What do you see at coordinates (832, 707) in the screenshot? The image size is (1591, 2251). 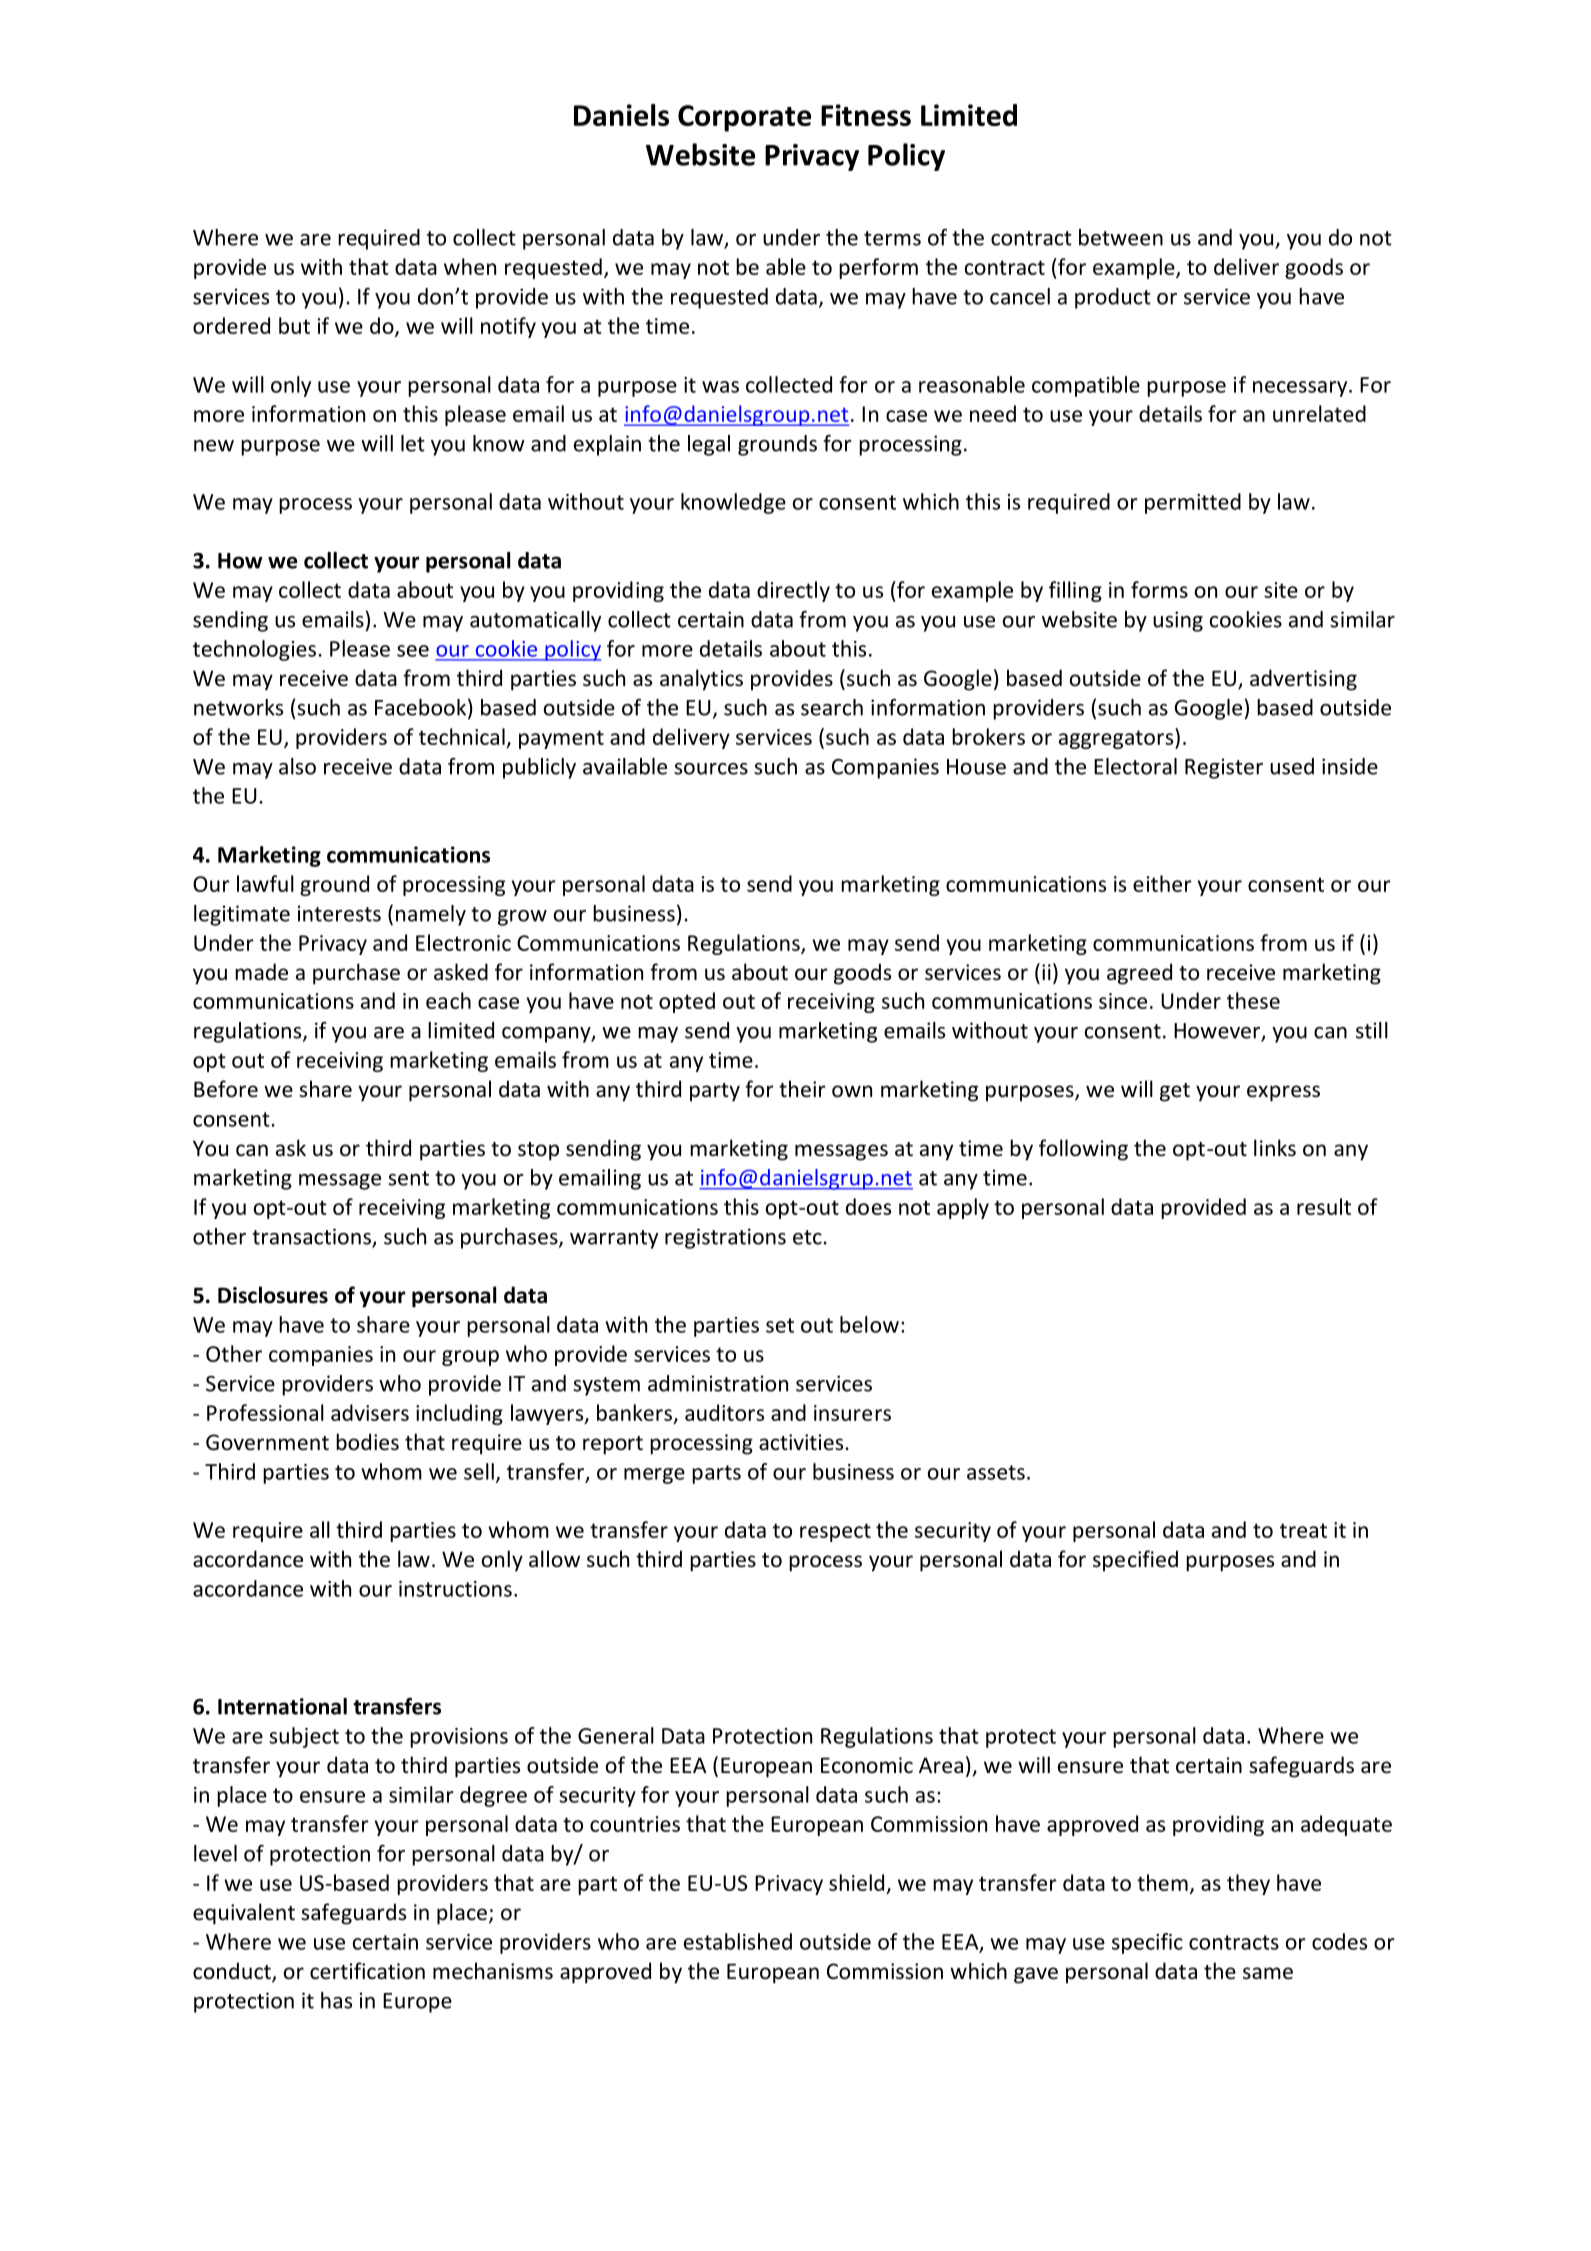 I see `search` at bounding box center [832, 707].
